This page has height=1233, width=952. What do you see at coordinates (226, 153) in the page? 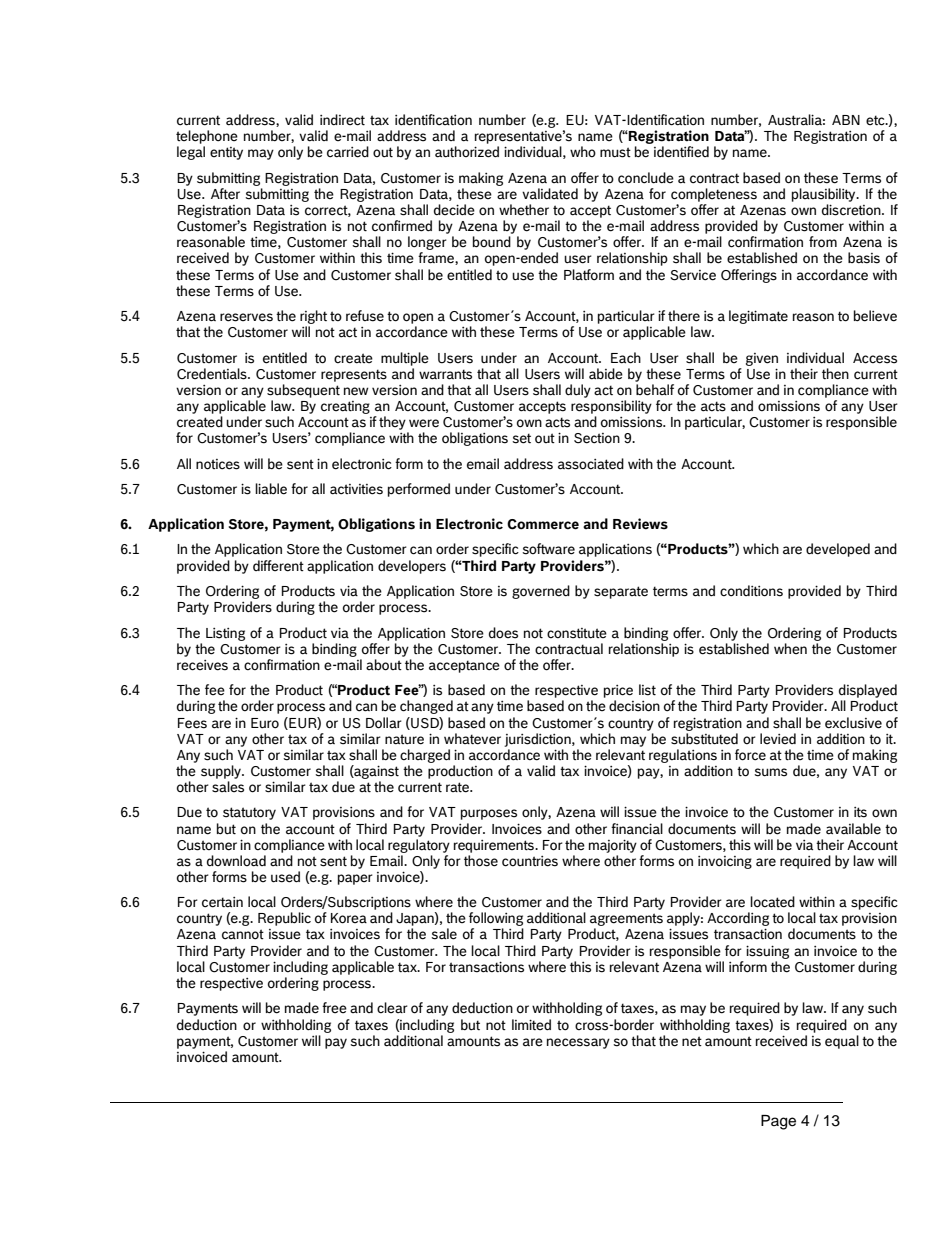
I see `entity` at bounding box center [226, 153].
